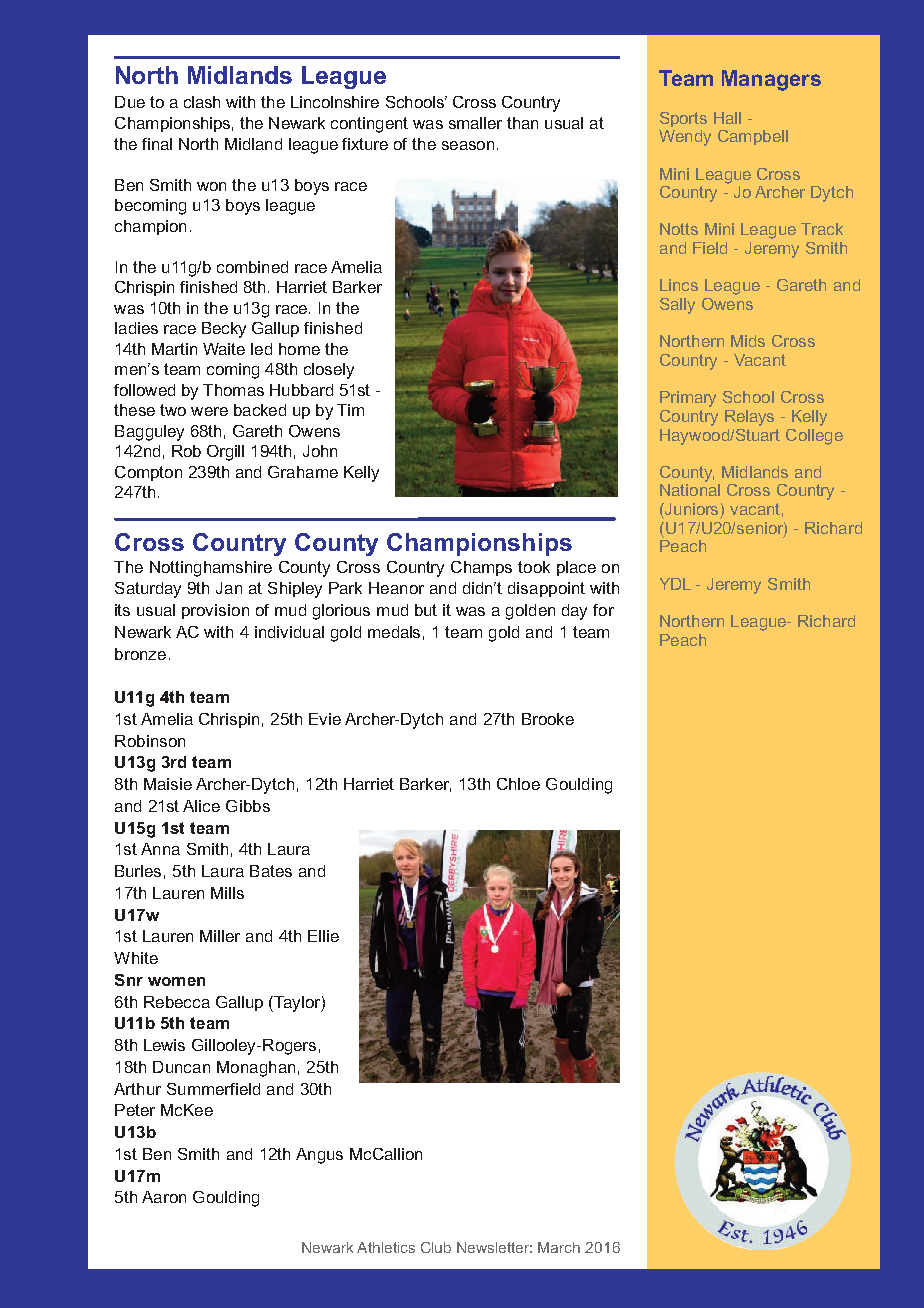 The image size is (924, 1308). I want to click on Champs, so click(481, 568).
